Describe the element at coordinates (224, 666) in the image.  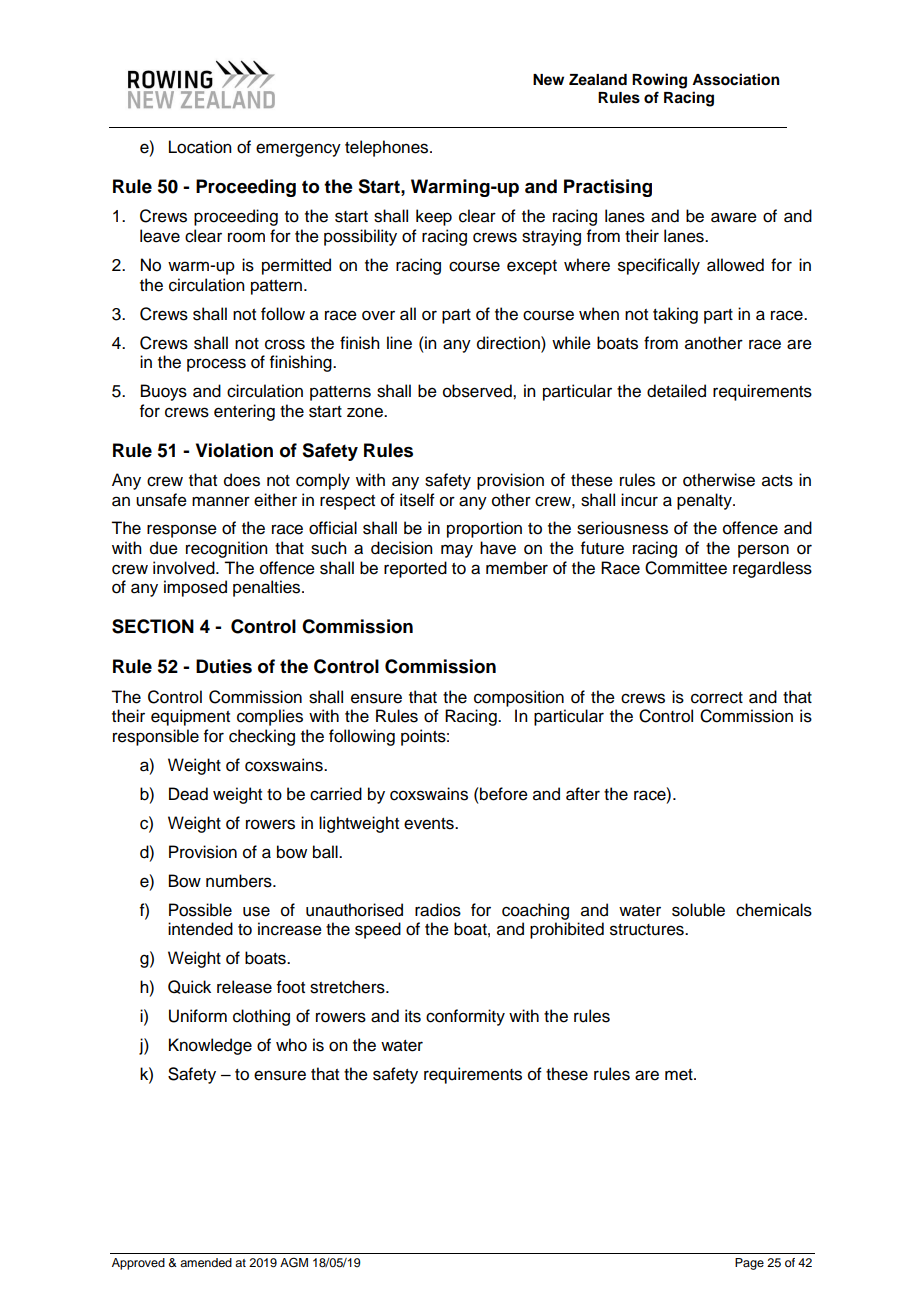
I see `Duties` at that location.
